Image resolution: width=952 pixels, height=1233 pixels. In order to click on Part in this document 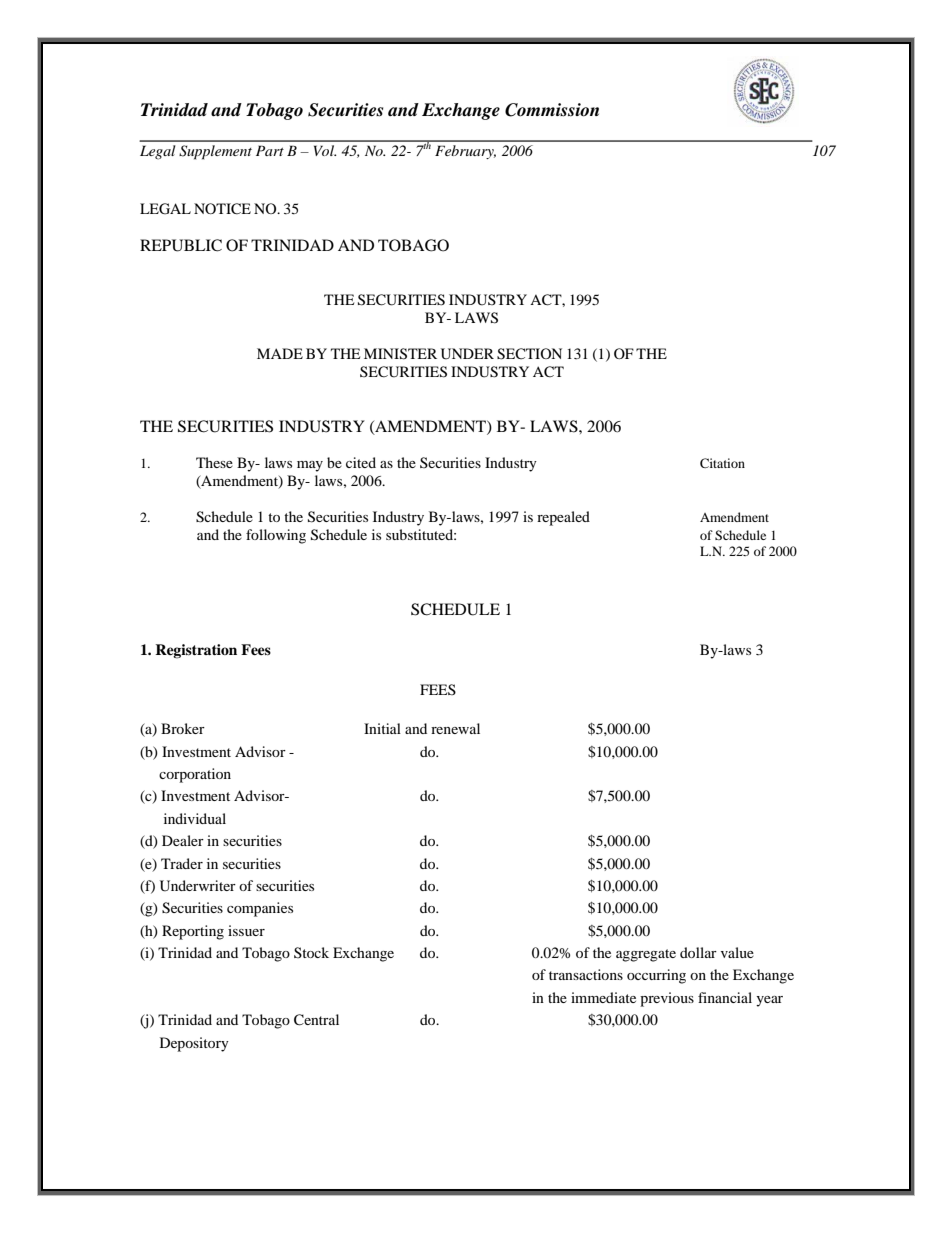, I will do `click(270, 150)`.
